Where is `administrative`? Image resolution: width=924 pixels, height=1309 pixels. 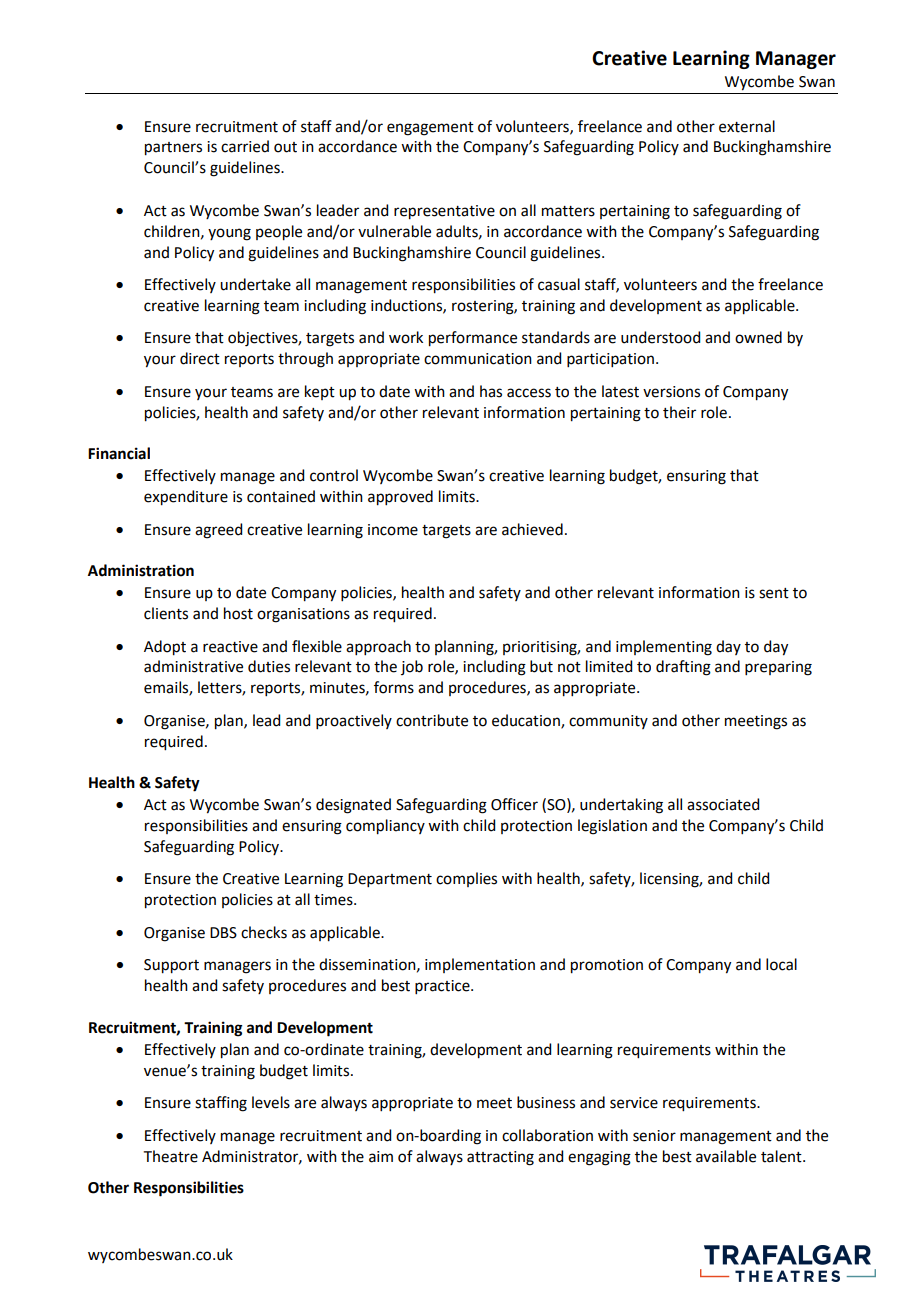 administrative is located at coordinates (193, 666).
